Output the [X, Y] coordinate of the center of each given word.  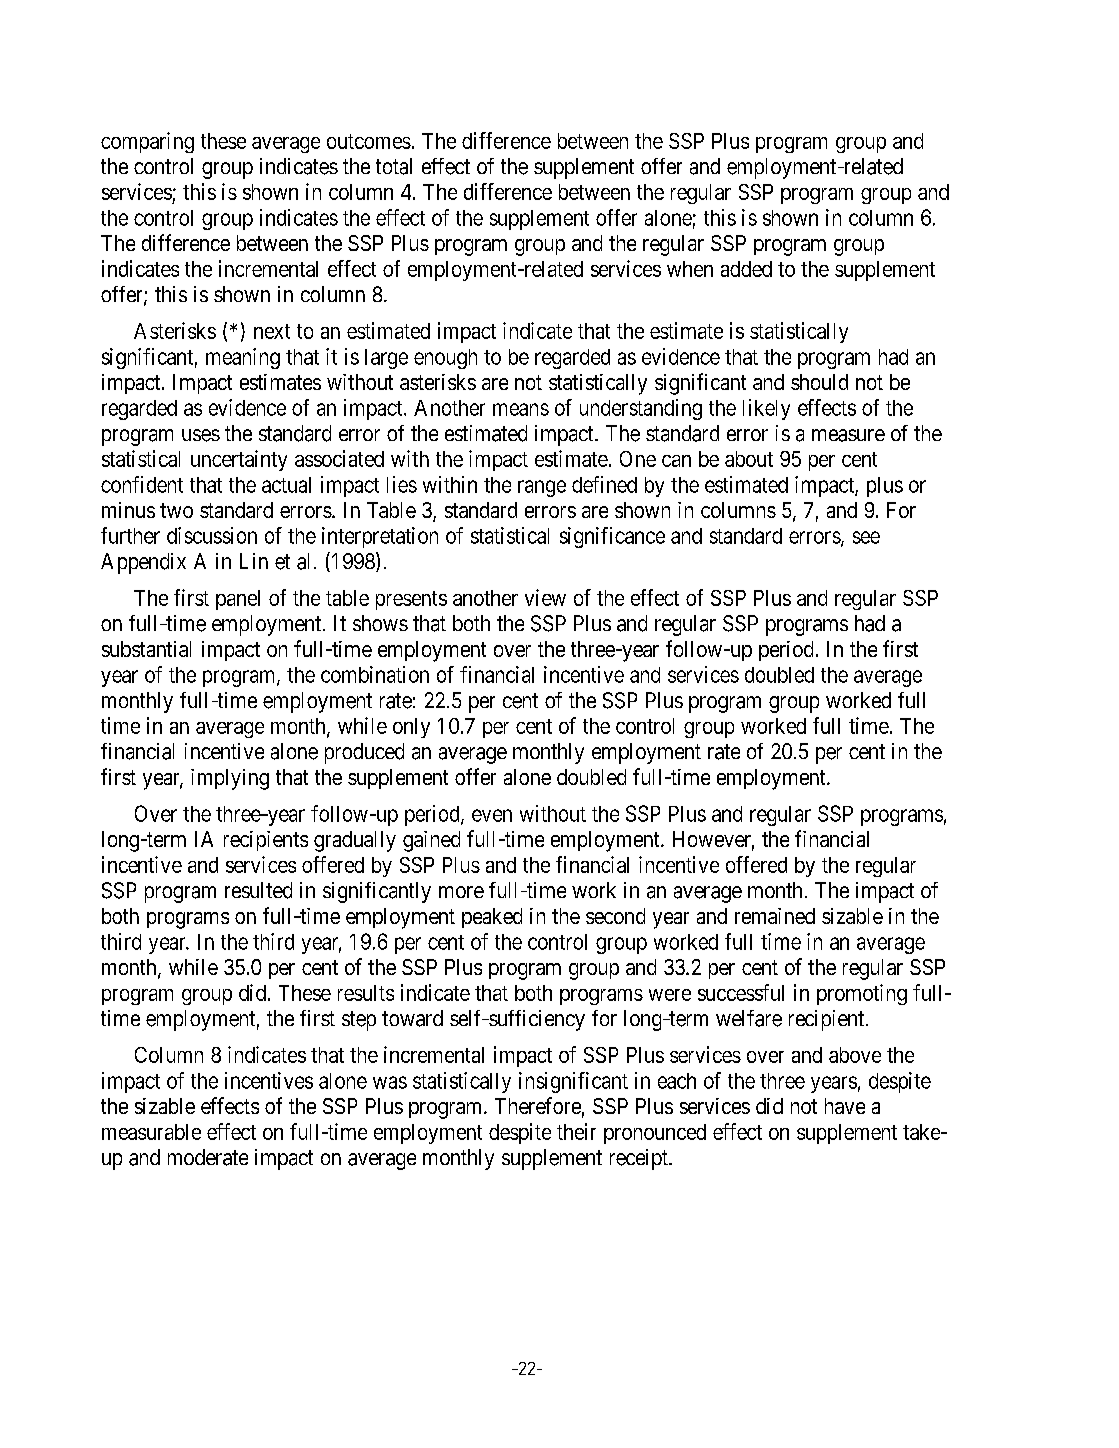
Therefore [538, 1105]
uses [201, 435]
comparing [147, 142]
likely [766, 409]
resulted [258, 890]
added [746, 269]
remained [775, 916]
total [394, 166]
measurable [151, 1132]
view [545, 597]
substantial [146, 649]
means [521, 409]
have [845, 1106]
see [866, 537]
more [461, 892]
